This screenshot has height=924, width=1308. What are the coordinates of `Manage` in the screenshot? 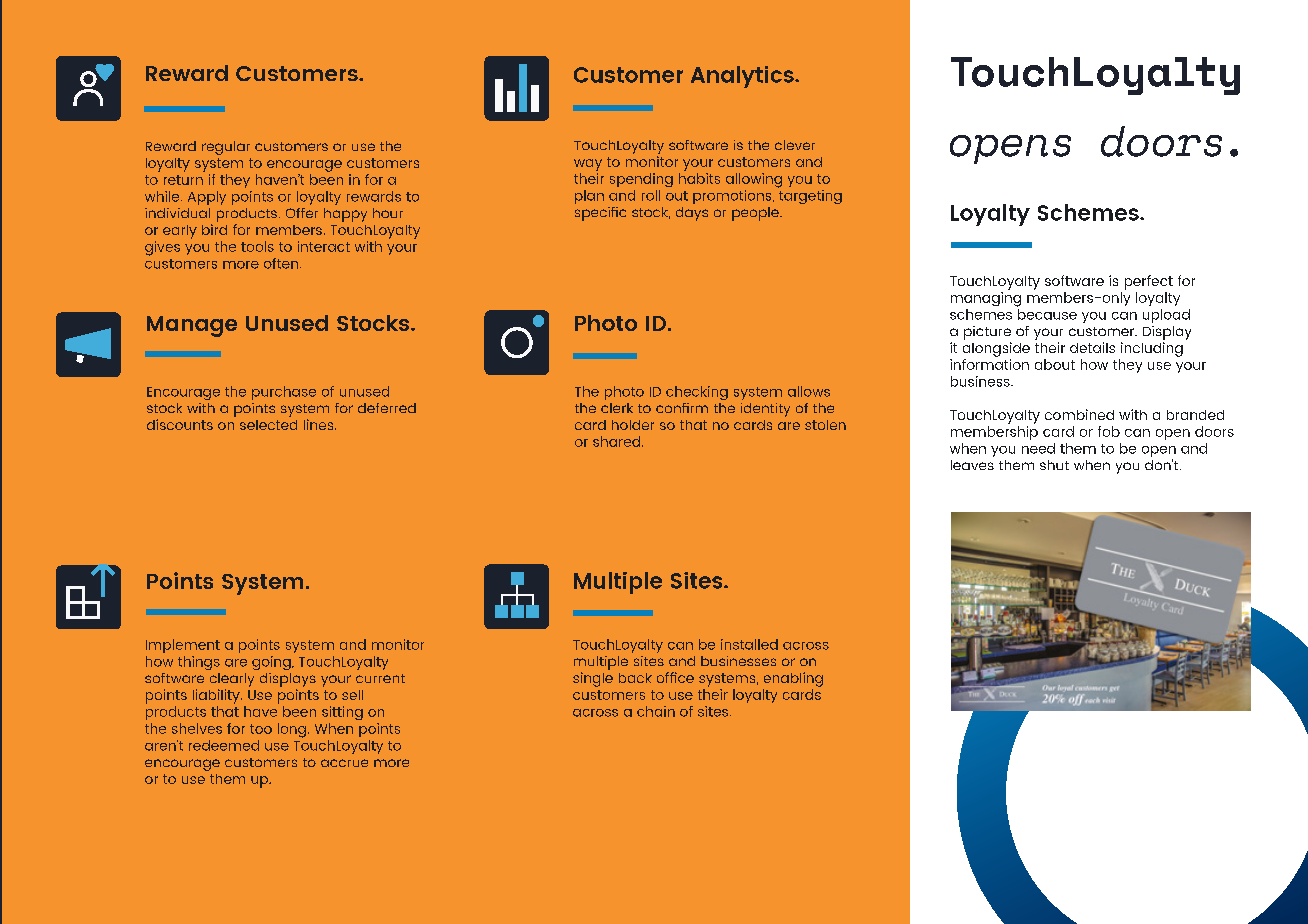 It's located at (192, 326).
